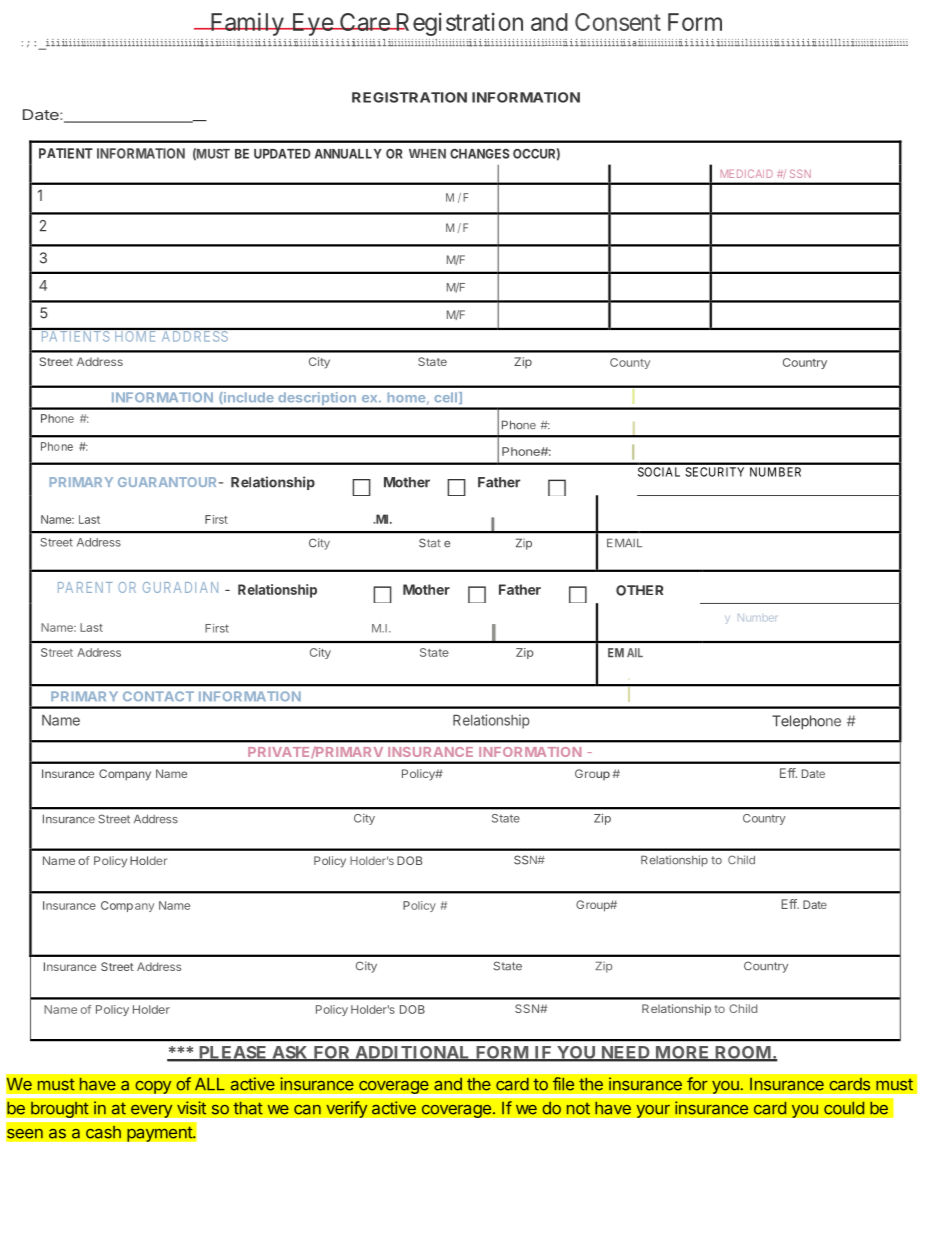  I want to click on cell, so click(445, 397).
